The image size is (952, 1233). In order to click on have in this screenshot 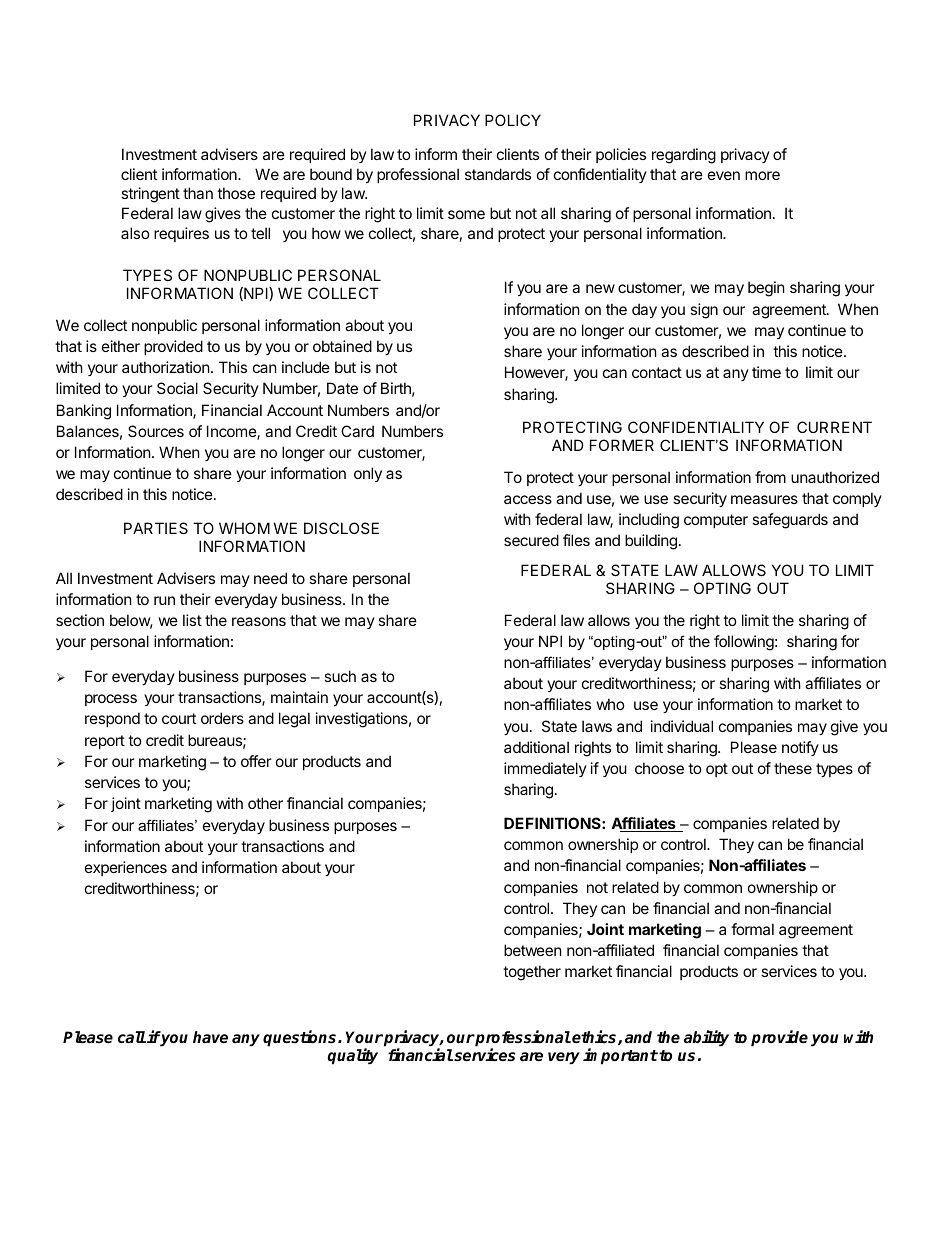, I will do `click(210, 1037)`.
